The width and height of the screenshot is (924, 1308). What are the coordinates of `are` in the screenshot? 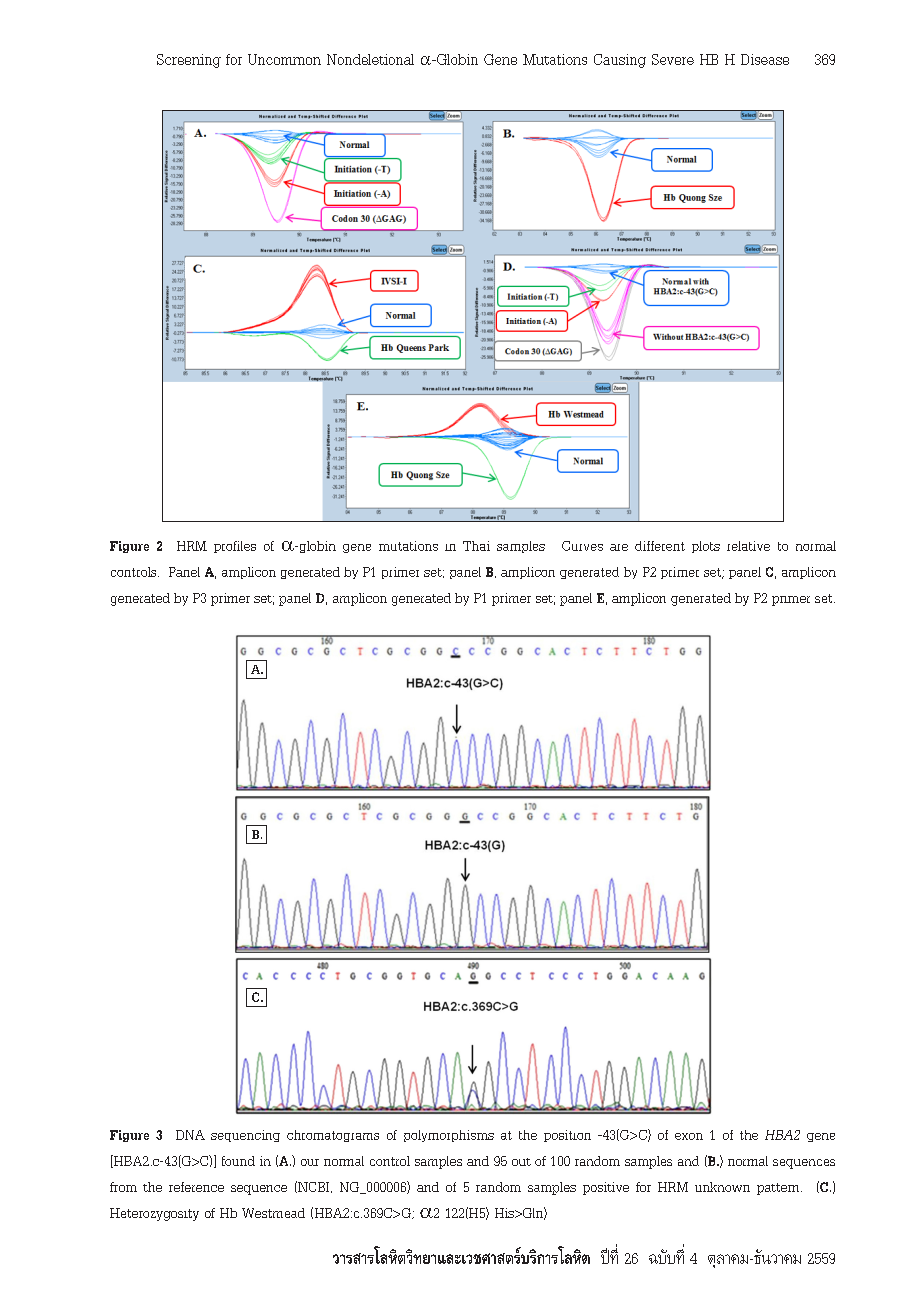 It's located at (619, 547).
